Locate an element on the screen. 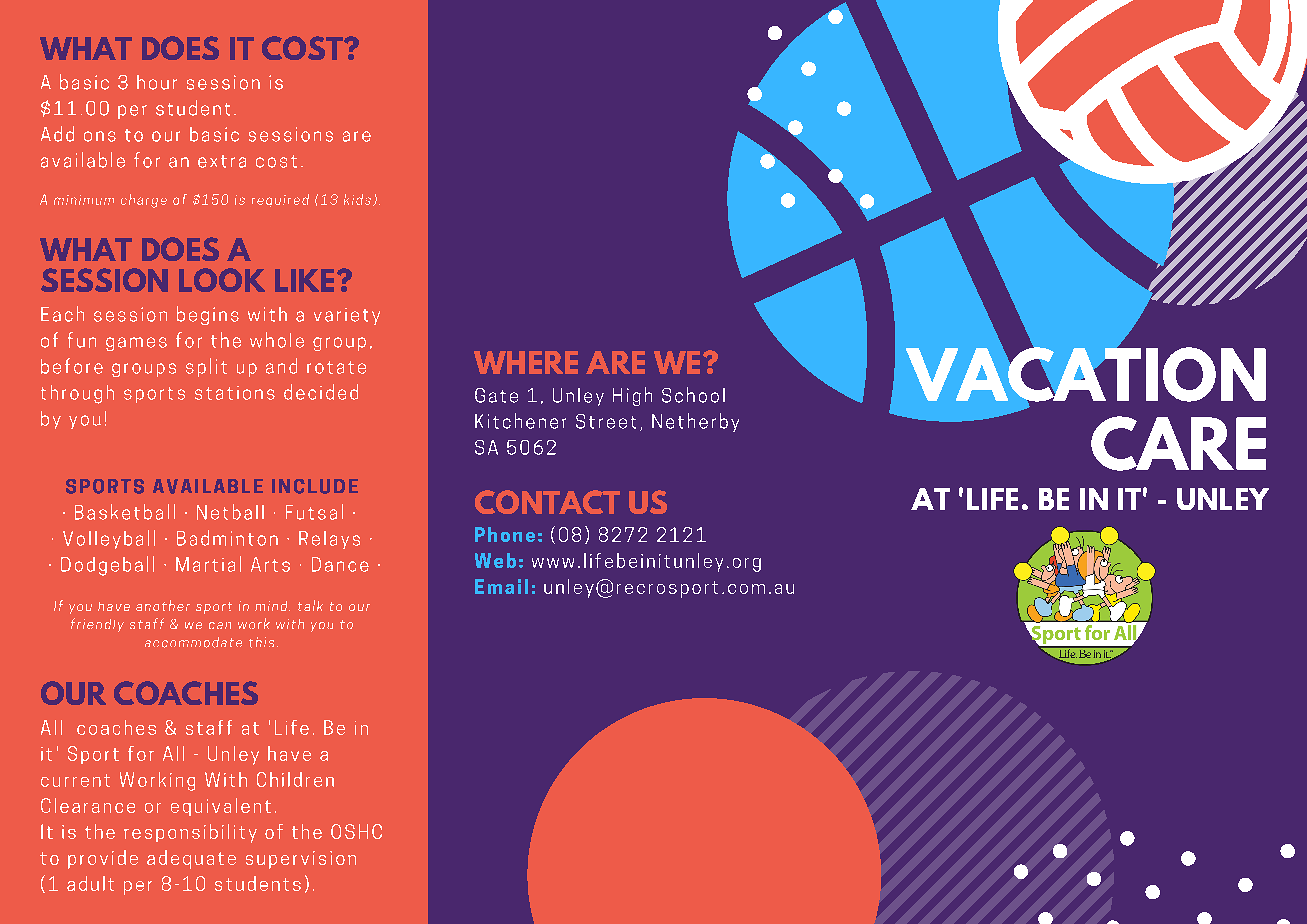 The width and height of the screenshot is (1307, 924). hour is located at coordinates (157, 82).
